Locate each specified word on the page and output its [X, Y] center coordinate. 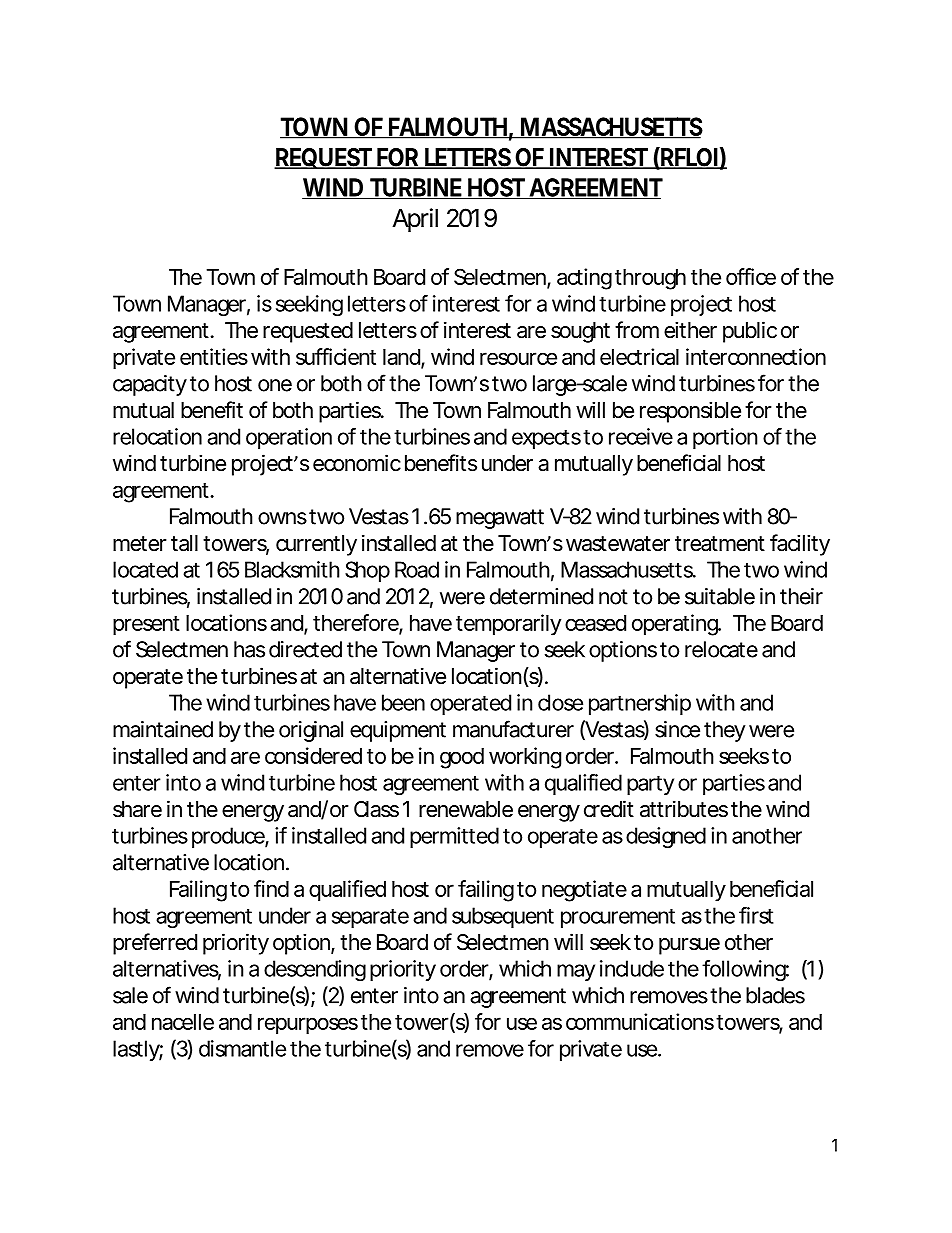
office [751, 276]
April [415, 220]
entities [214, 356]
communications [641, 1021]
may [576, 972]
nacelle [183, 1022]
